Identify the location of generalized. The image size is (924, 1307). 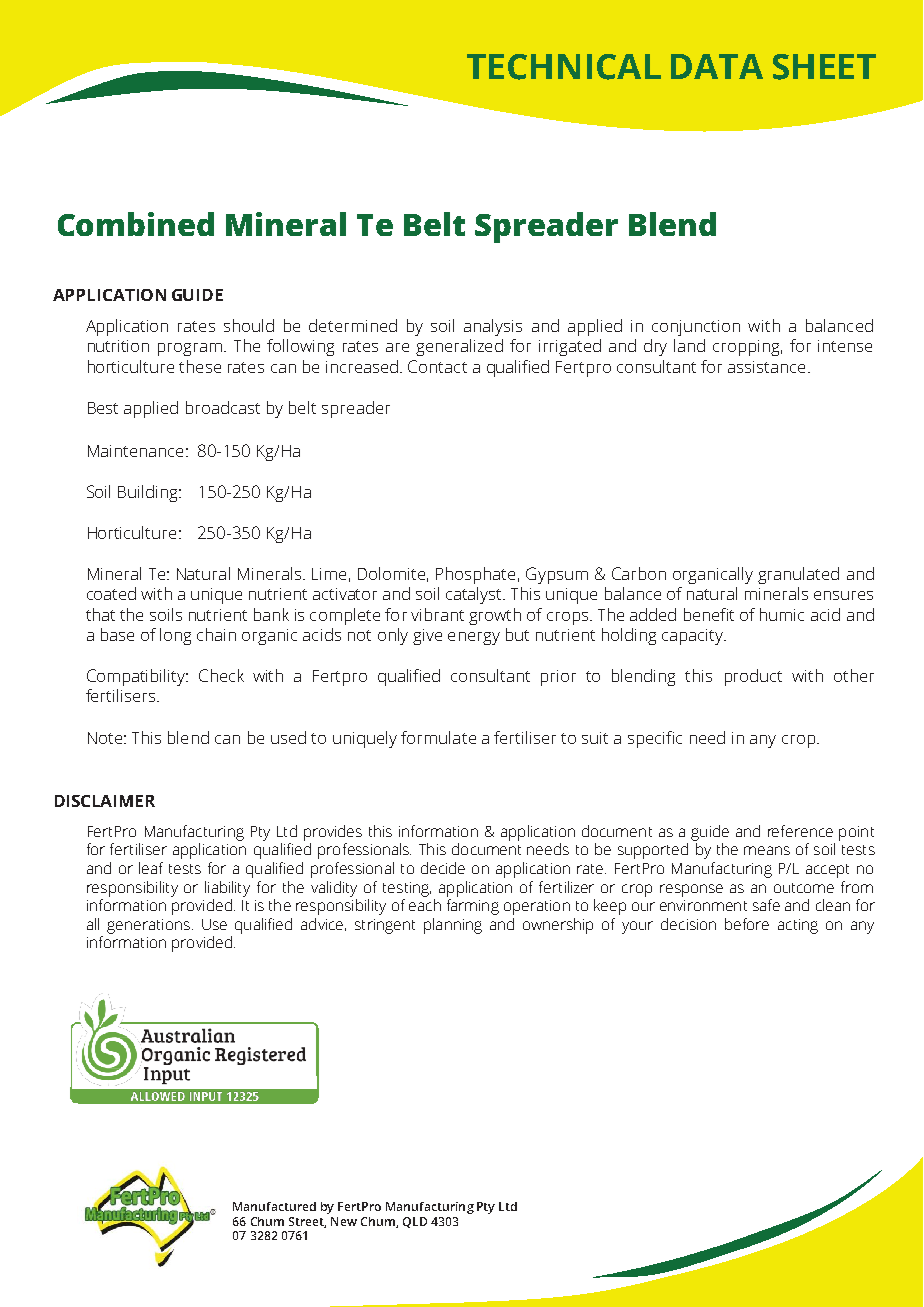
(459, 347).
